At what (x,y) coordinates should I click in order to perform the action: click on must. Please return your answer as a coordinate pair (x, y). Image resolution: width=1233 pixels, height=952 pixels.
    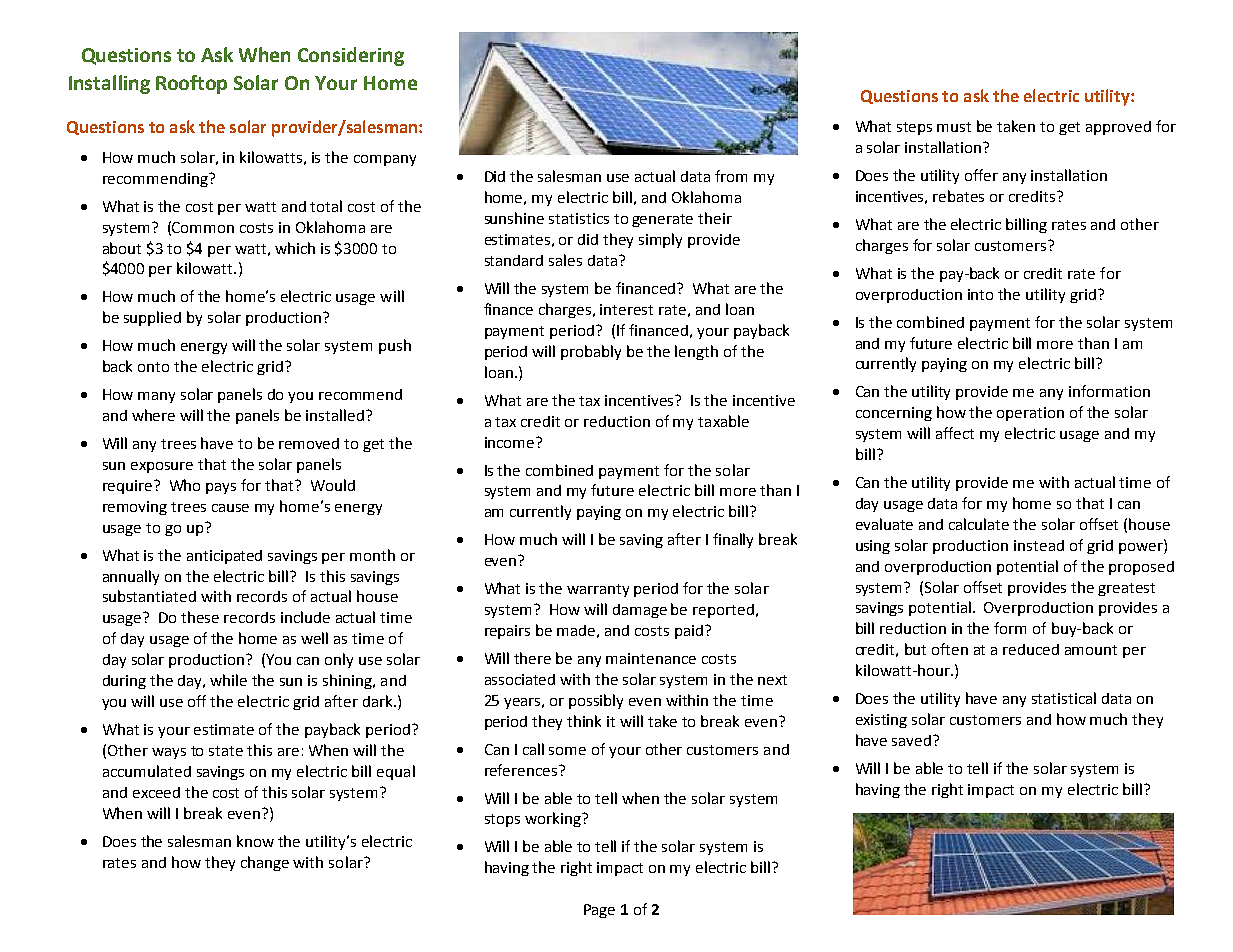
    Looking at the image, I should click on (954, 127).
